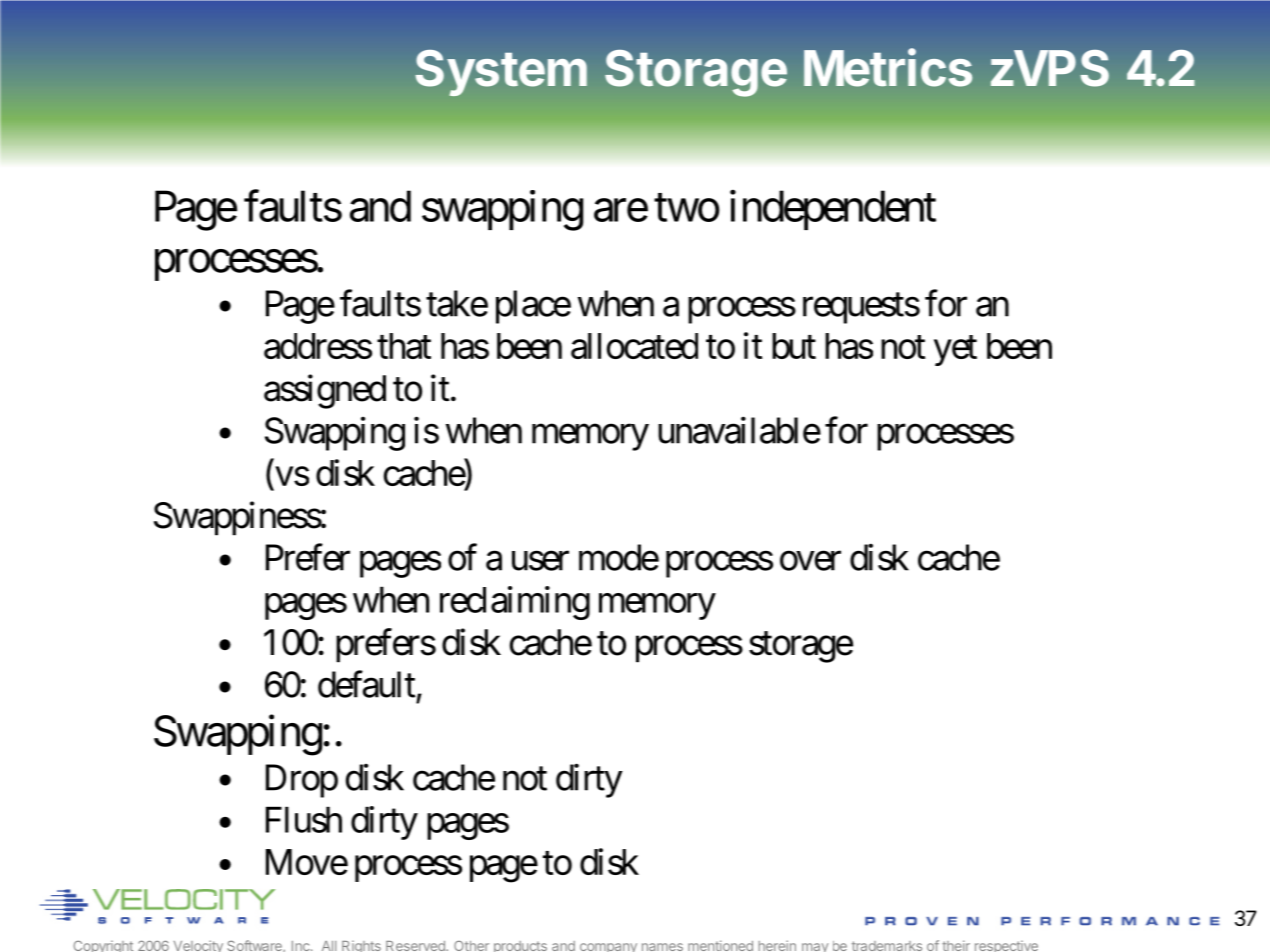 The height and width of the screenshot is (952, 1270). What do you see at coordinates (198, 946) in the screenshot?
I see `Velocity` at bounding box center [198, 946].
